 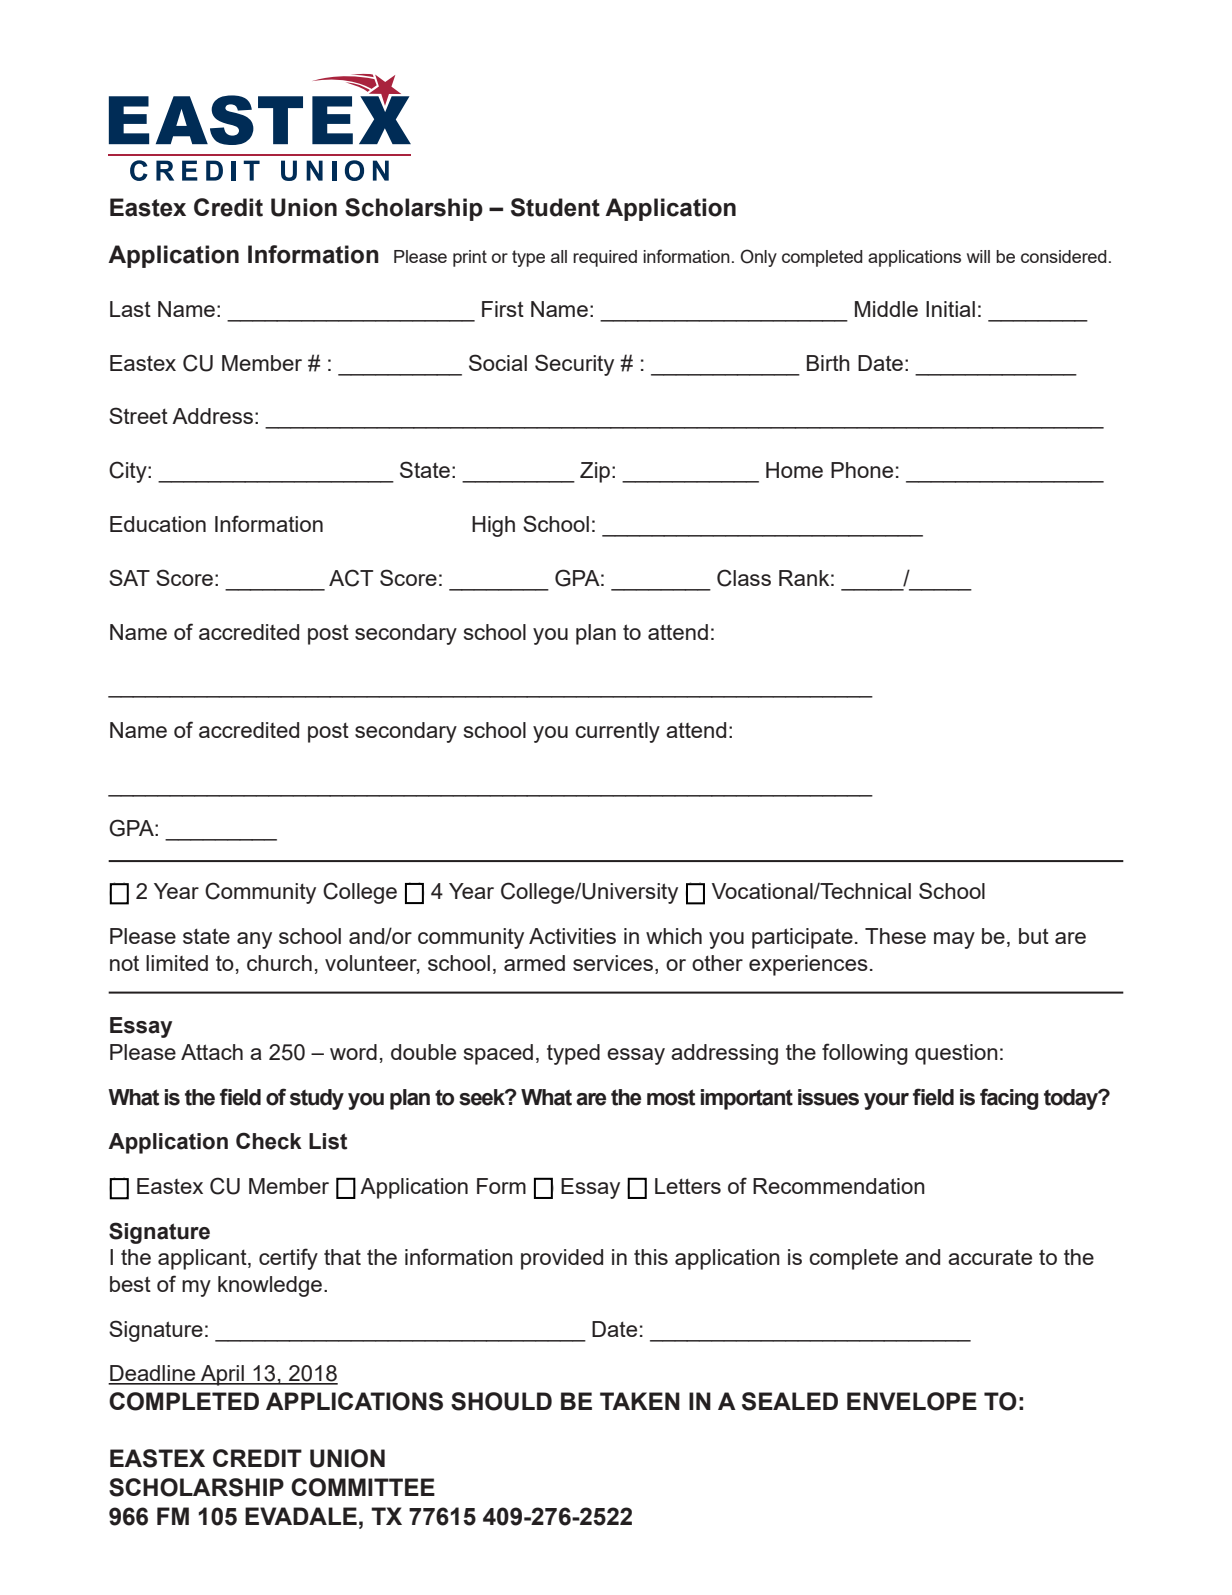 I want to click on Last, so click(x=130, y=309).
